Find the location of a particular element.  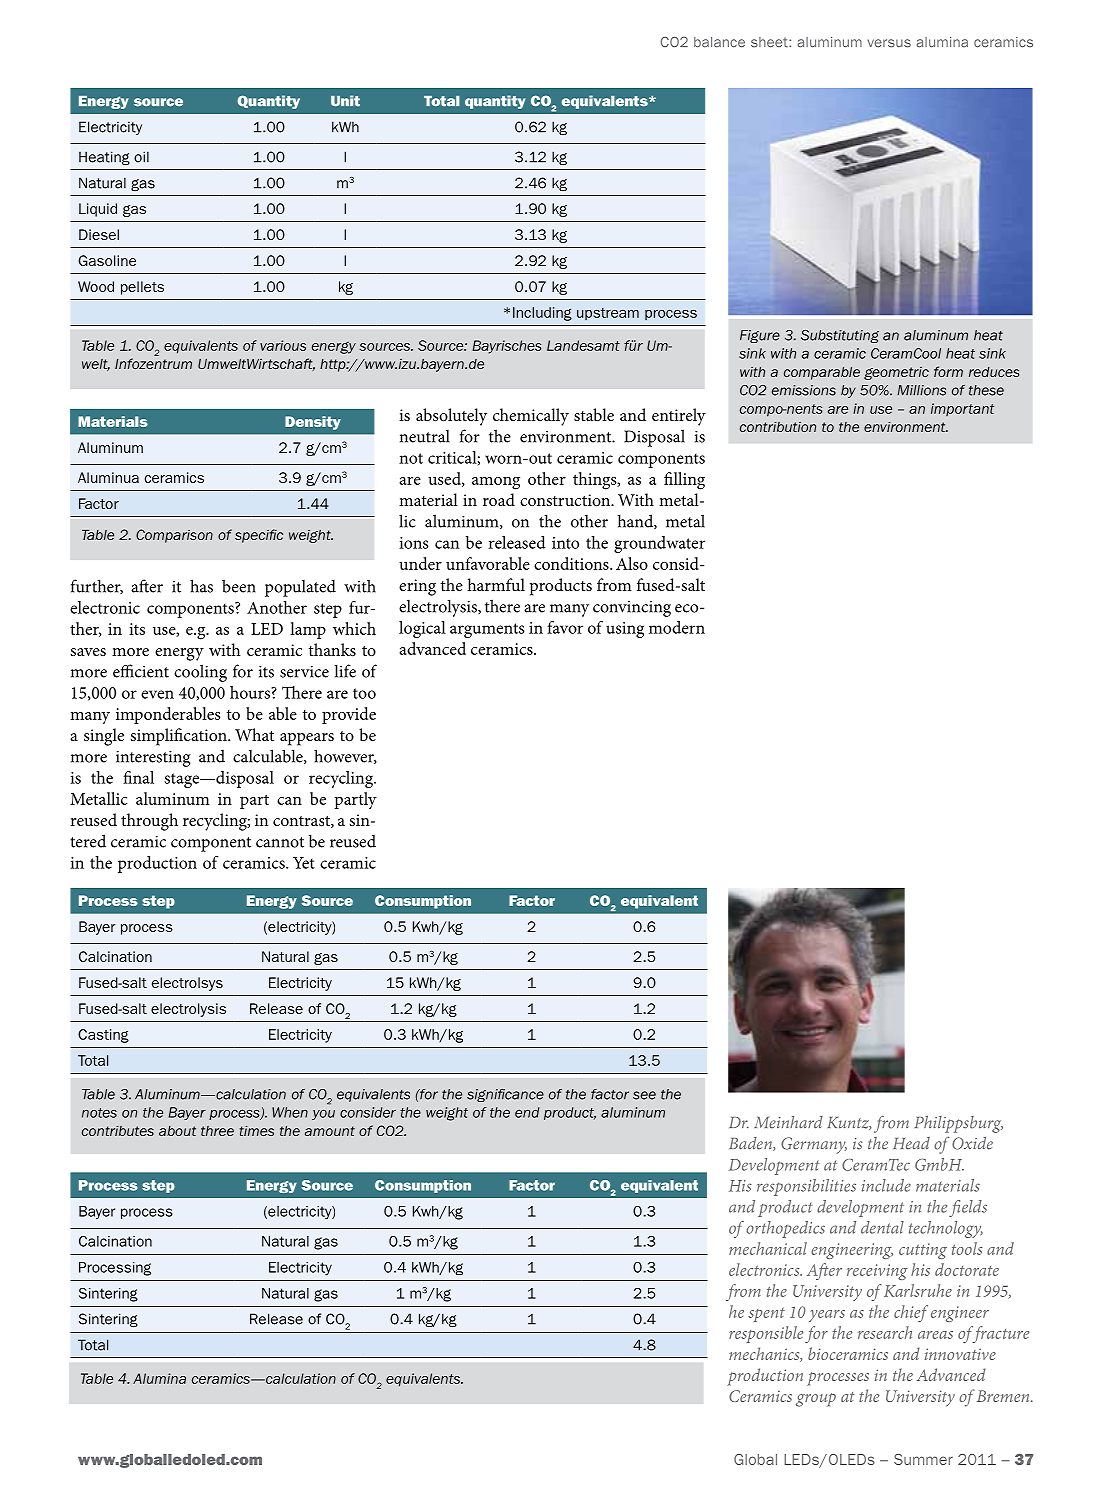

modern is located at coordinates (677, 627).
